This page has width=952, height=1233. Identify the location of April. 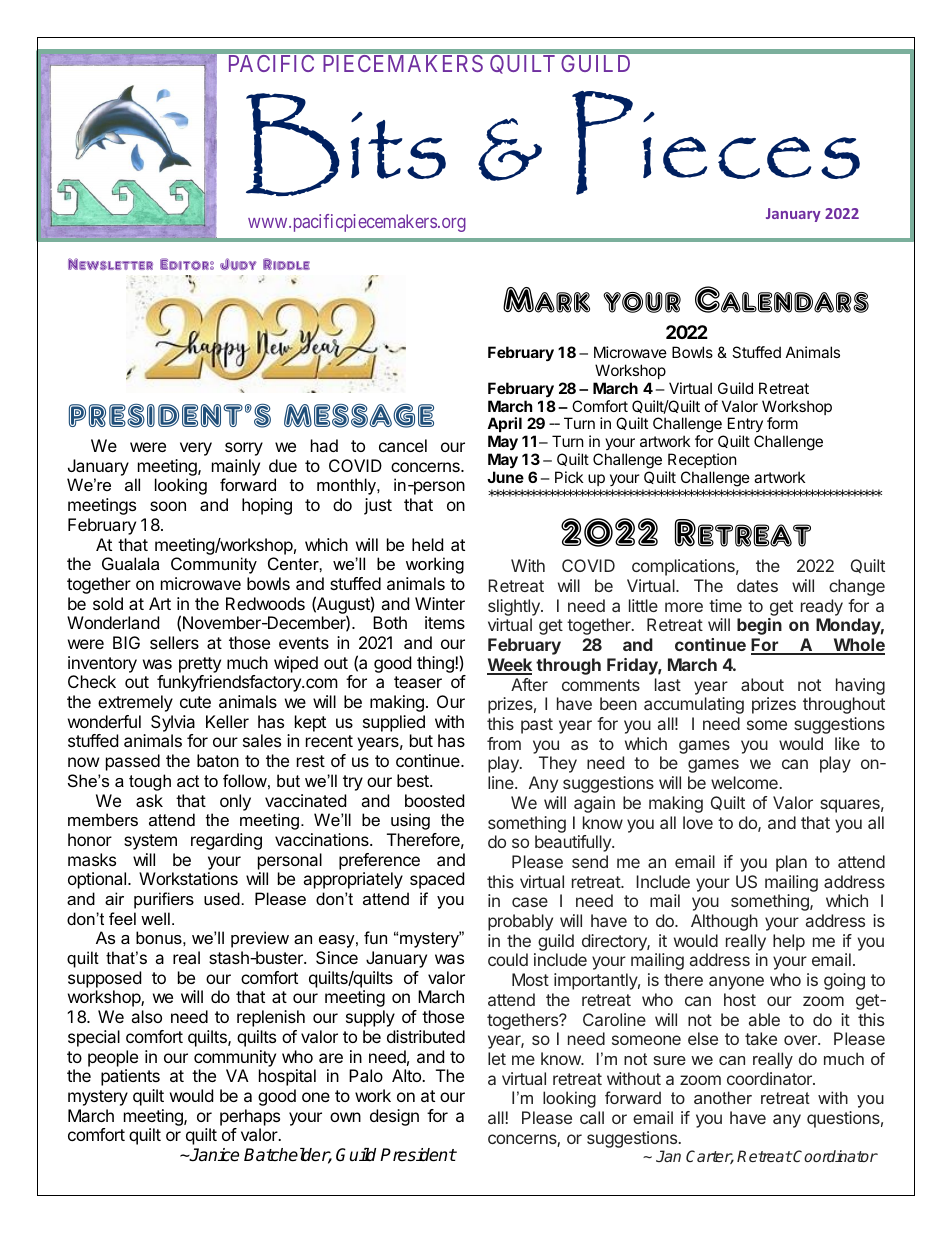
(504, 426).
